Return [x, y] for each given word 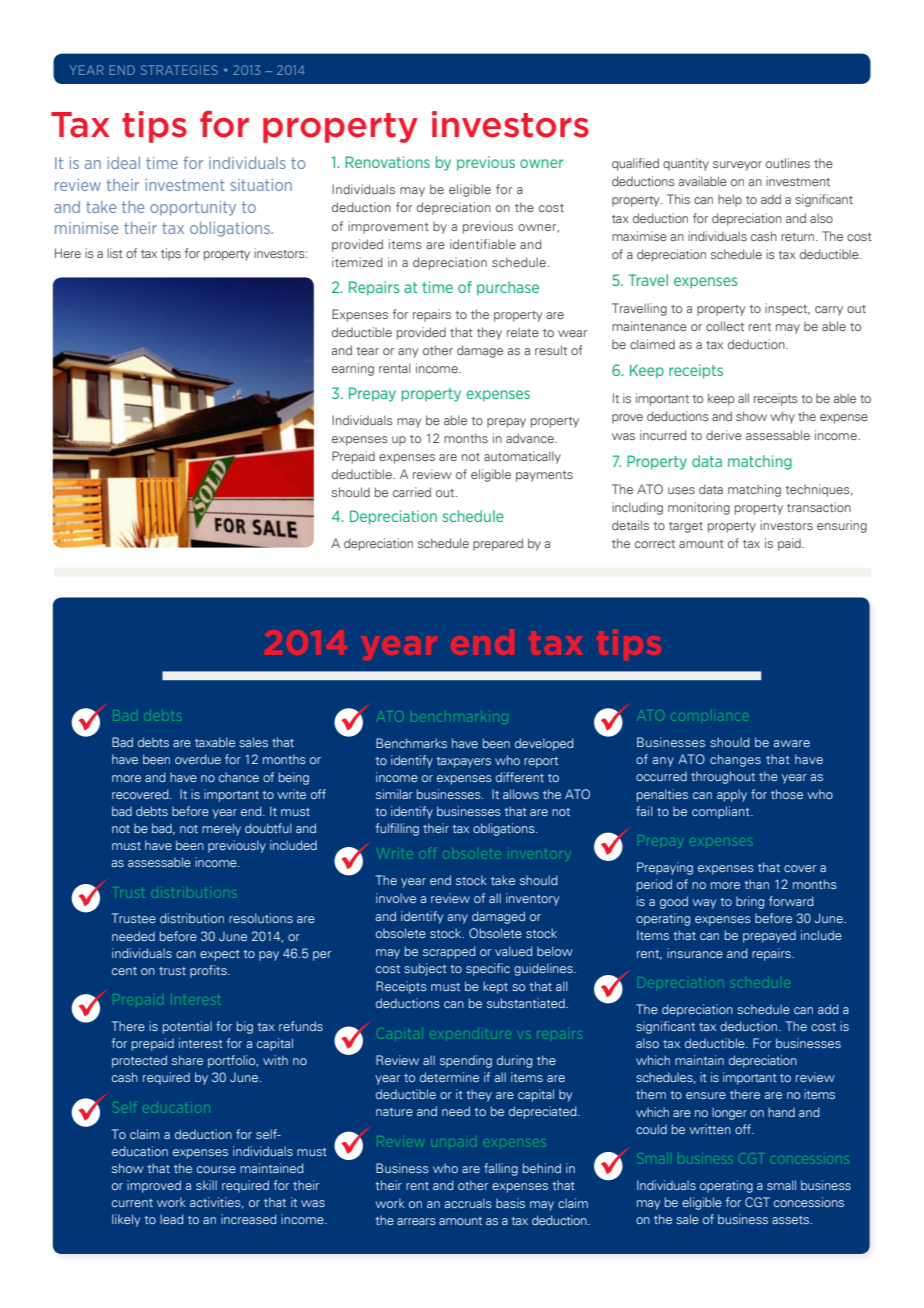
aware [792, 743]
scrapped [449, 952]
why [783, 417]
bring [750, 902]
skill [206, 1185]
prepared [498, 544]
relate [523, 332]
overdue [198, 759]
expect [220, 955]
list [115, 253]
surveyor [737, 166]
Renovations [387, 162]
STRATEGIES [179, 70]
